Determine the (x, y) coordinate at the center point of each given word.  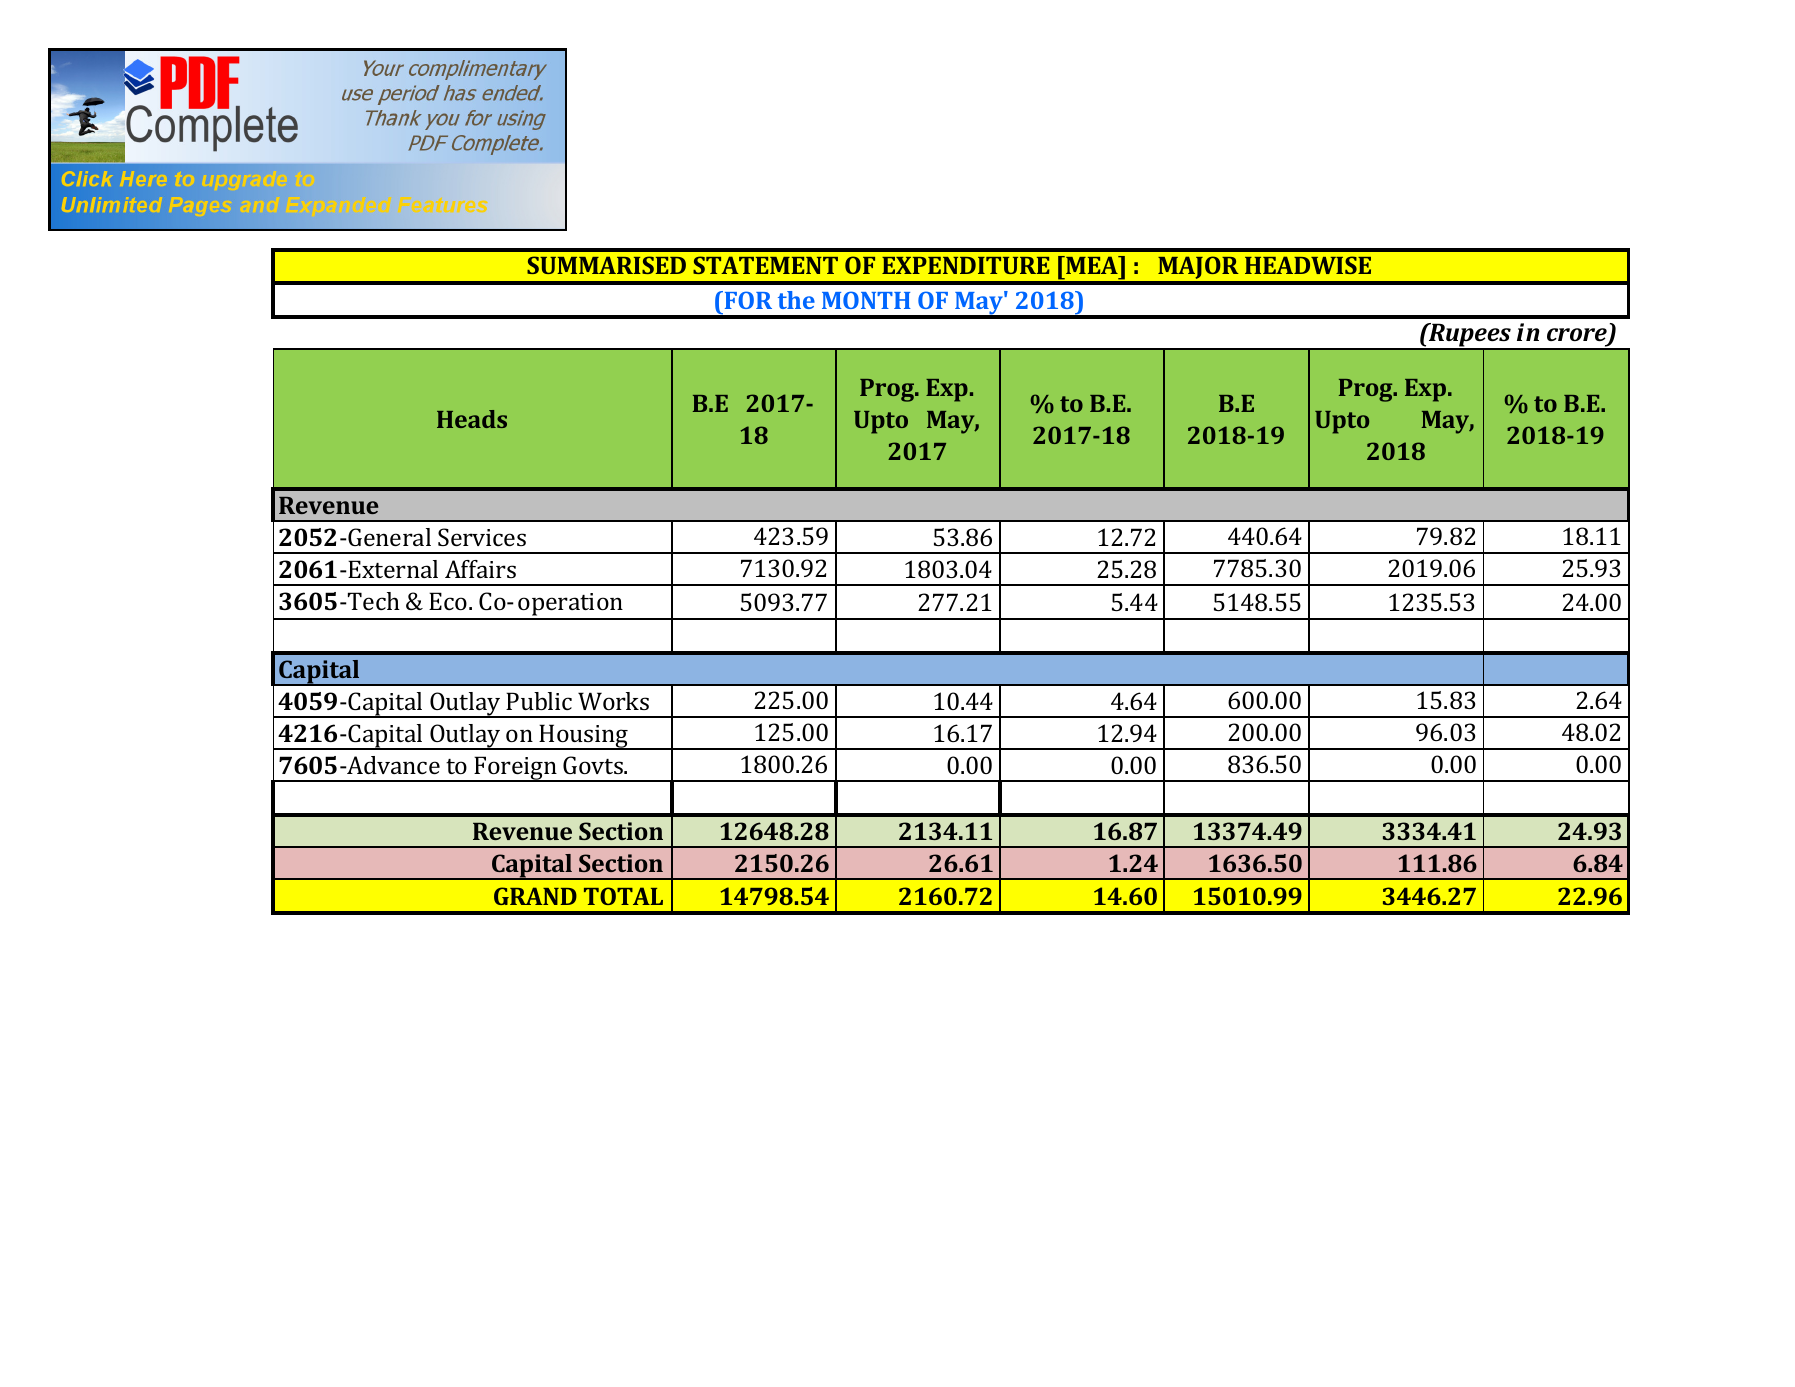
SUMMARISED (606, 265)
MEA (1092, 265)
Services (482, 537)
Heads (472, 419)
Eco (448, 601)
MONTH (866, 300)
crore (1578, 336)
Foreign (516, 769)
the (796, 300)
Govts (594, 765)
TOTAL (623, 896)
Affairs (480, 569)
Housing (584, 737)
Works (613, 701)
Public (539, 701)
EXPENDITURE (966, 265)
